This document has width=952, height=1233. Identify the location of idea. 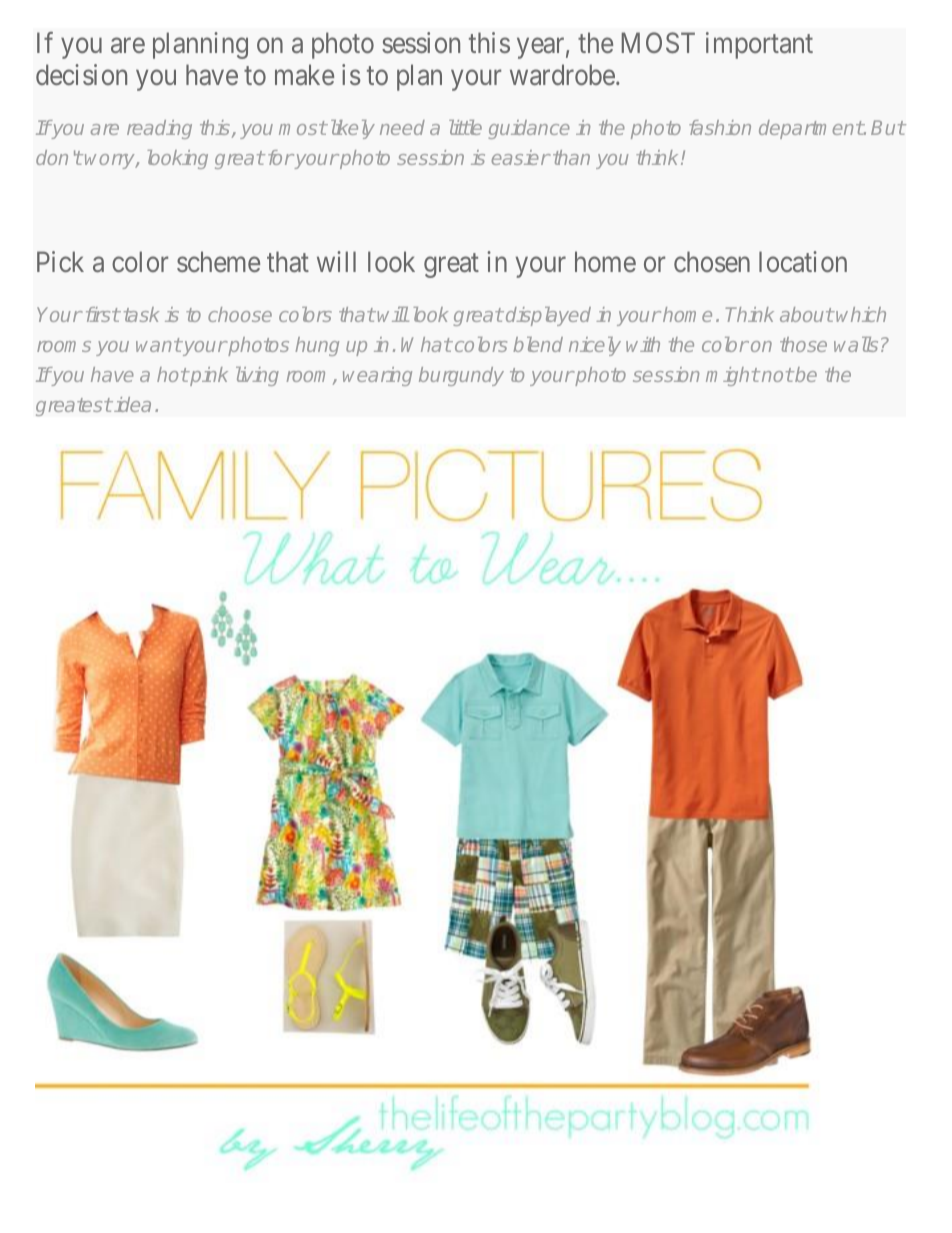
(132, 404).
